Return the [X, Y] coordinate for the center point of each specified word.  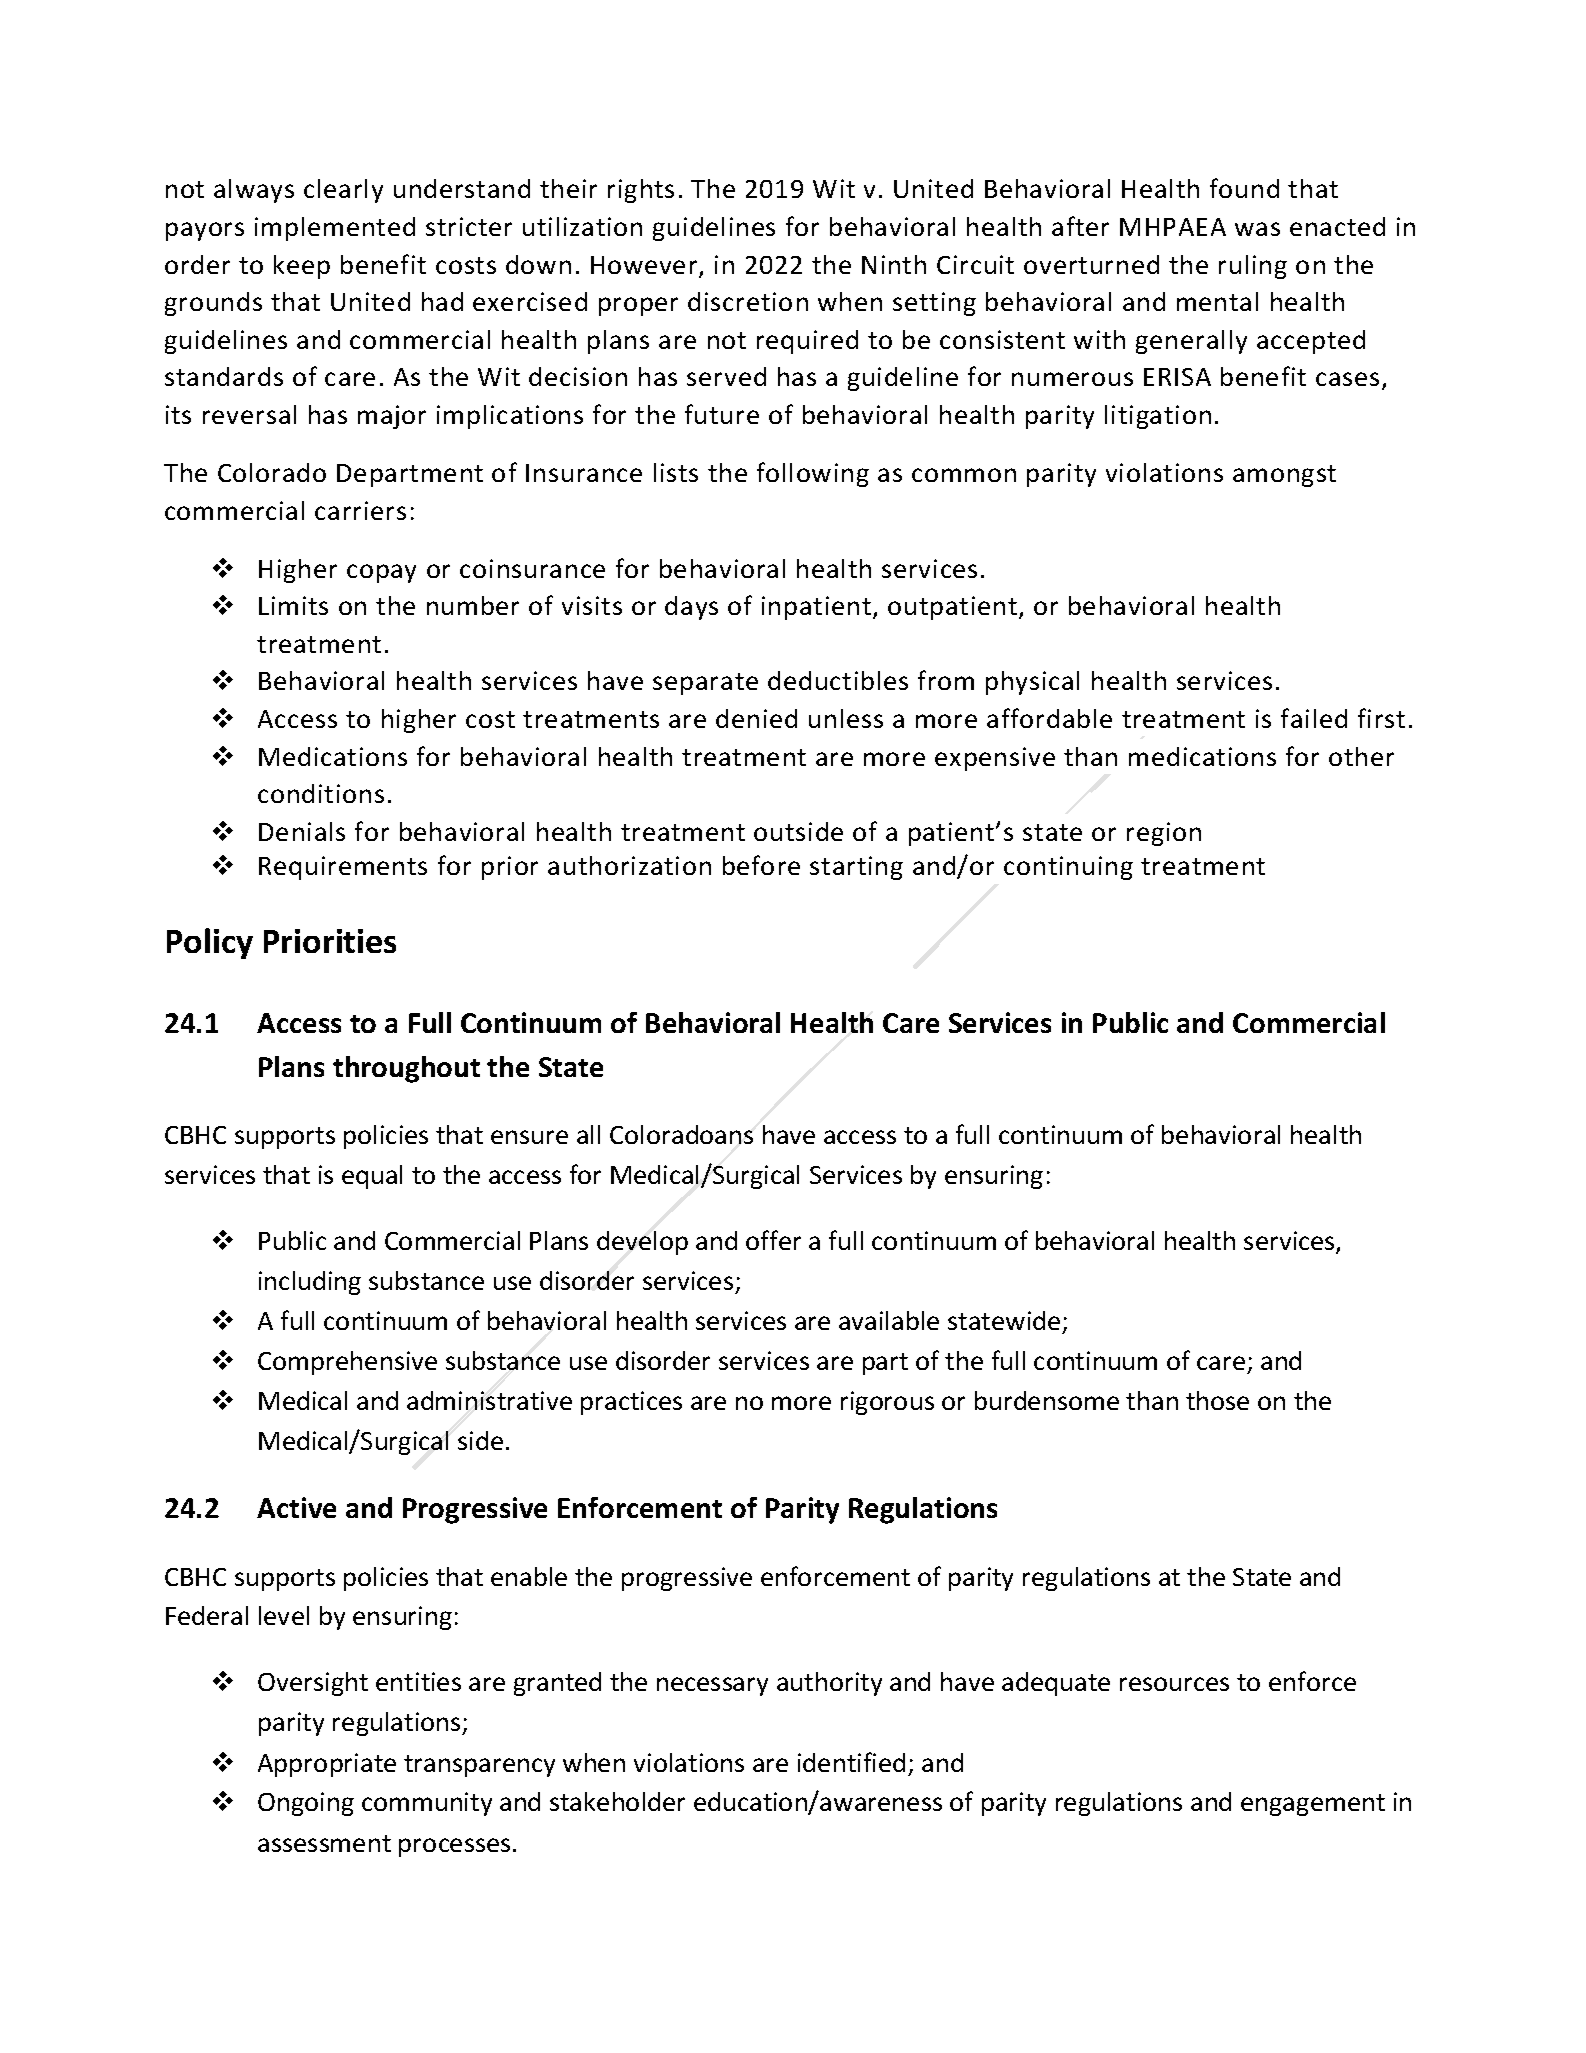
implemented [335, 229]
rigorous [887, 1403]
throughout [406, 1069]
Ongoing [306, 1804]
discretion [748, 301]
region [1164, 834]
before [761, 865]
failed [1314, 718]
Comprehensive [347, 1363]
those [1217, 1400]
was [1257, 229]
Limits [293, 605]
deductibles [838, 680]
